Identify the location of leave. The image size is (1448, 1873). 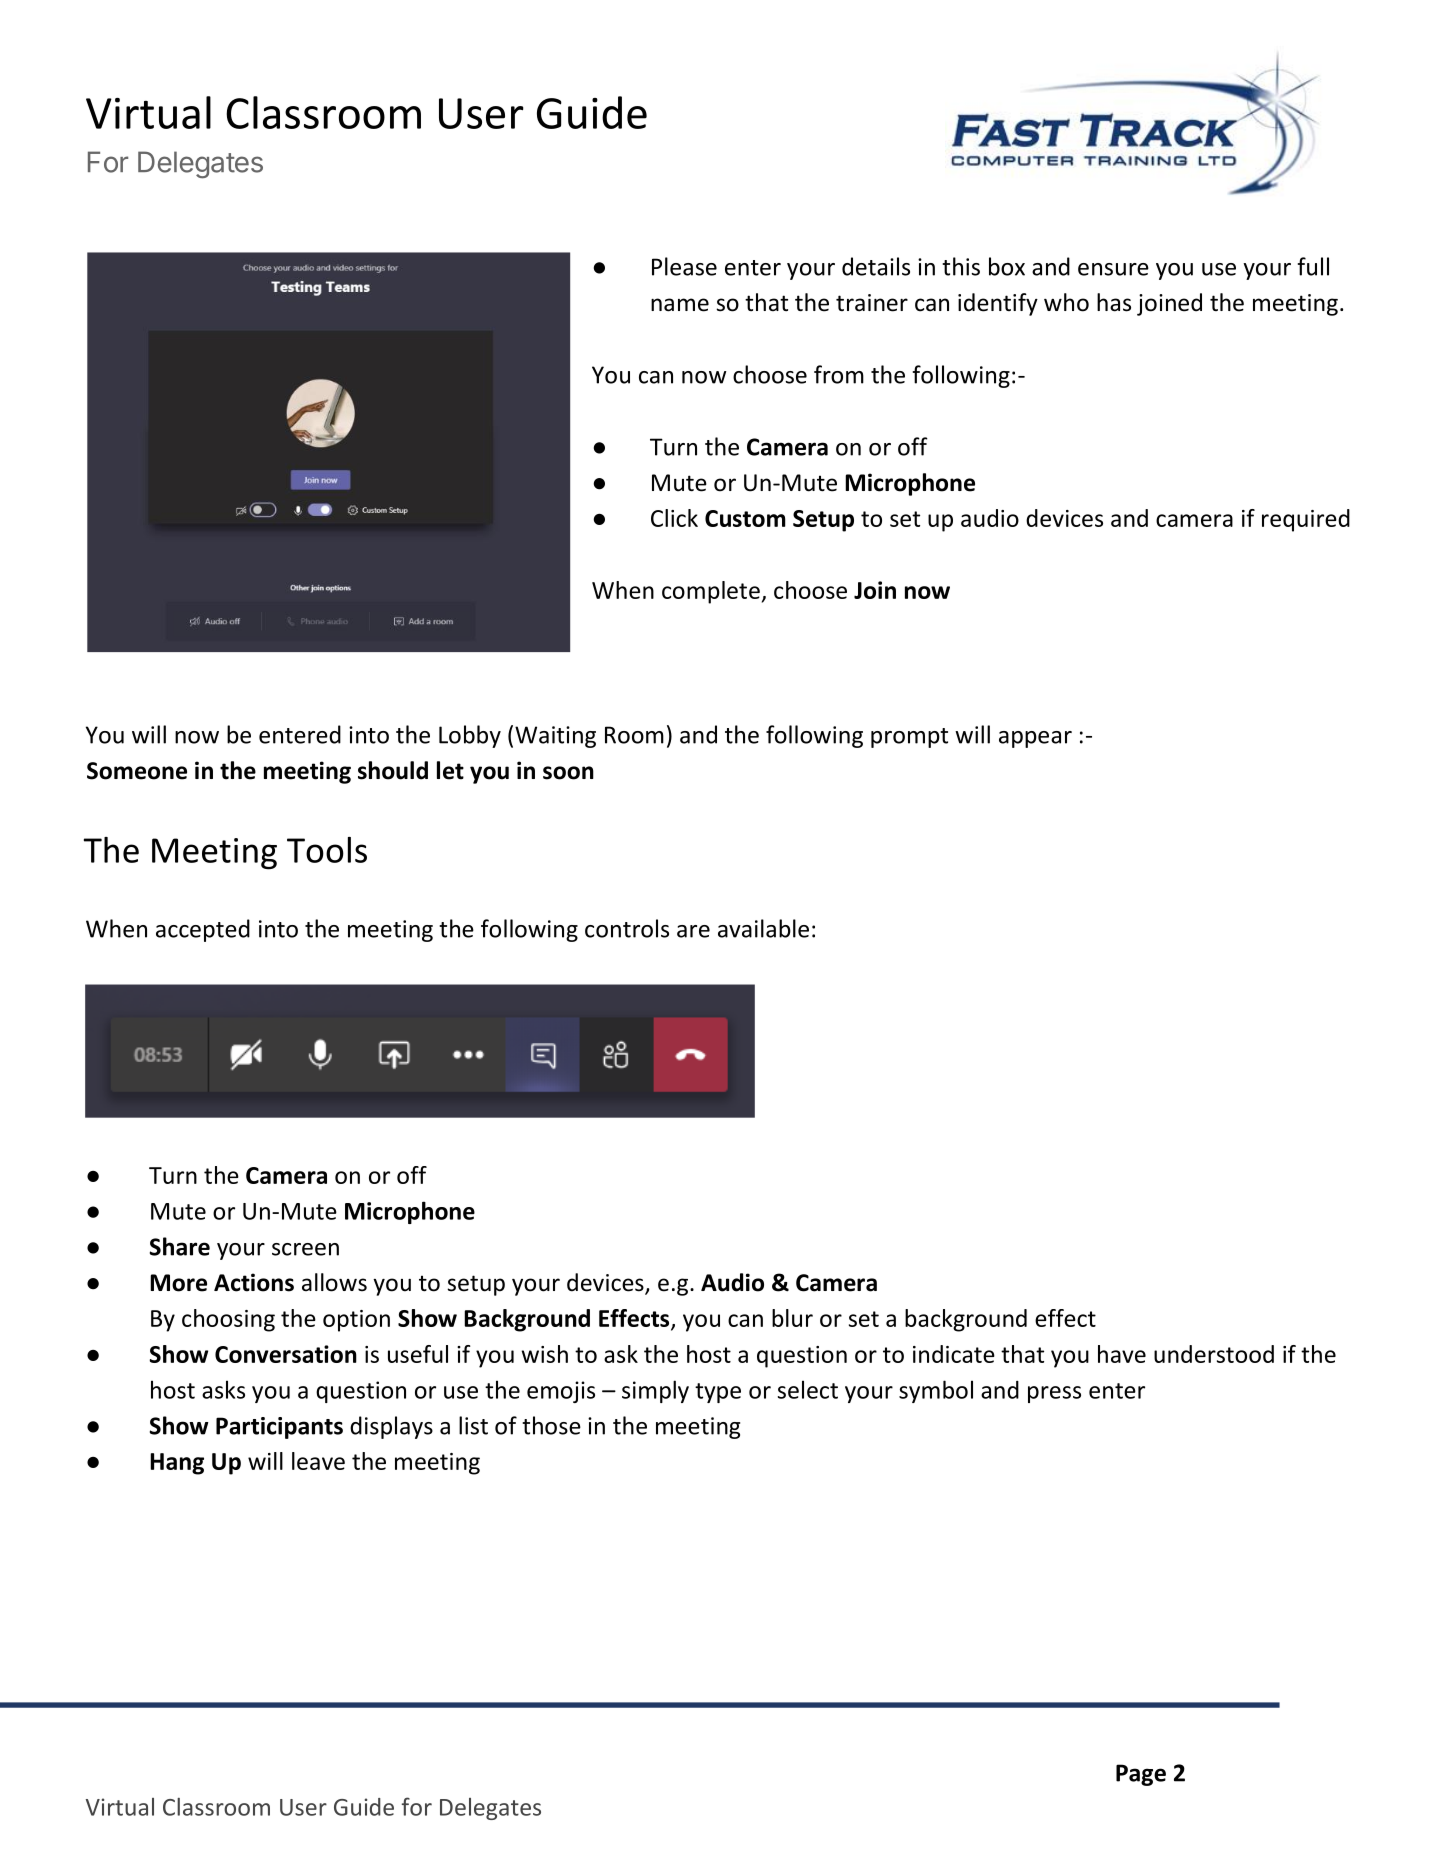
(318, 1461).
